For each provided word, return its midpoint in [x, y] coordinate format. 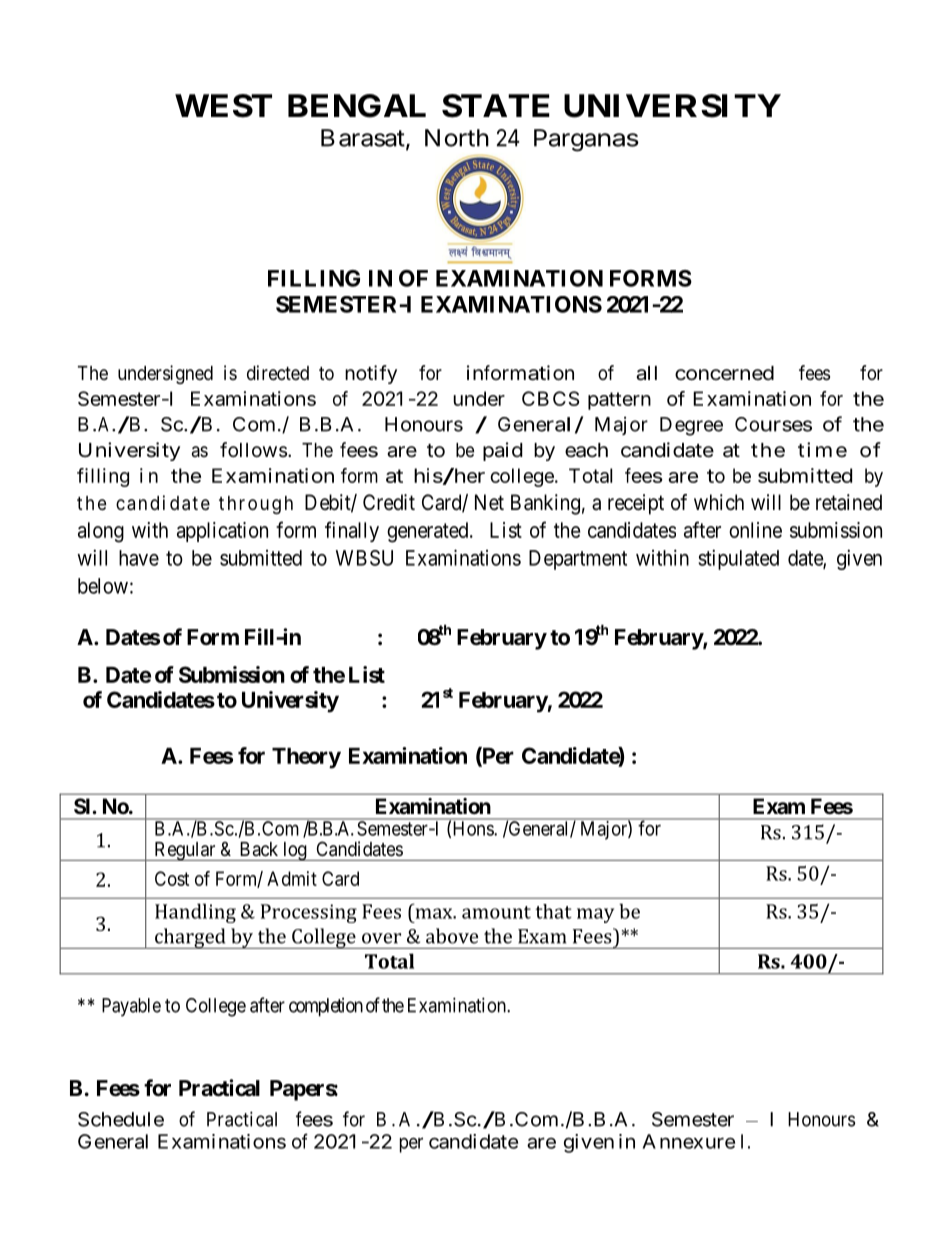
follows [253, 449]
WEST [223, 106]
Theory [306, 758]
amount [496, 912]
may [595, 915]
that [553, 911]
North [457, 138]
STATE [496, 106]
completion [326, 1007]
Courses [773, 424]
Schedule [121, 1119]
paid [503, 451]
